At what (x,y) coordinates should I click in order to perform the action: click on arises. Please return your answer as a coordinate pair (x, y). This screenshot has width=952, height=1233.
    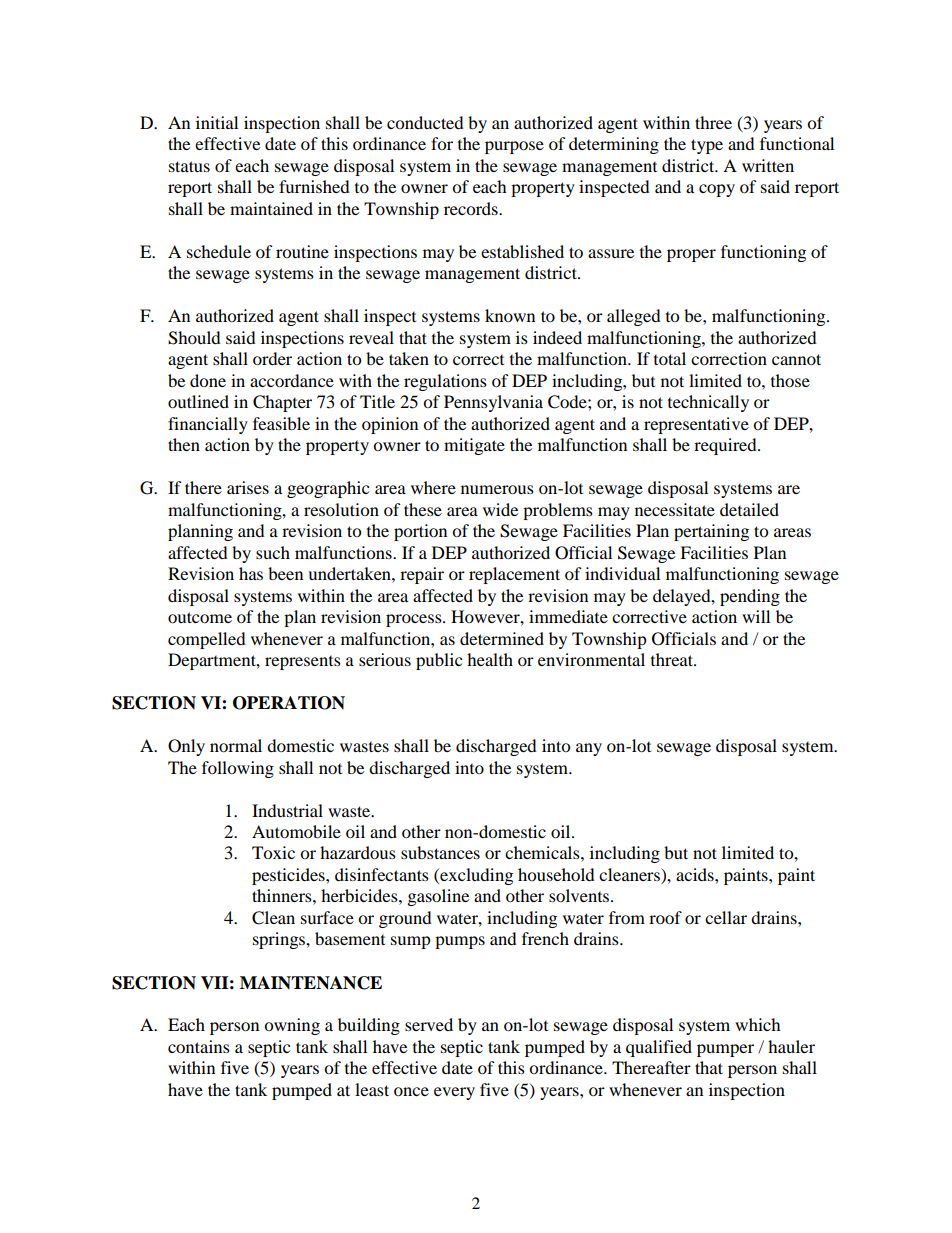
    Looking at the image, I should click on (248, 487).
